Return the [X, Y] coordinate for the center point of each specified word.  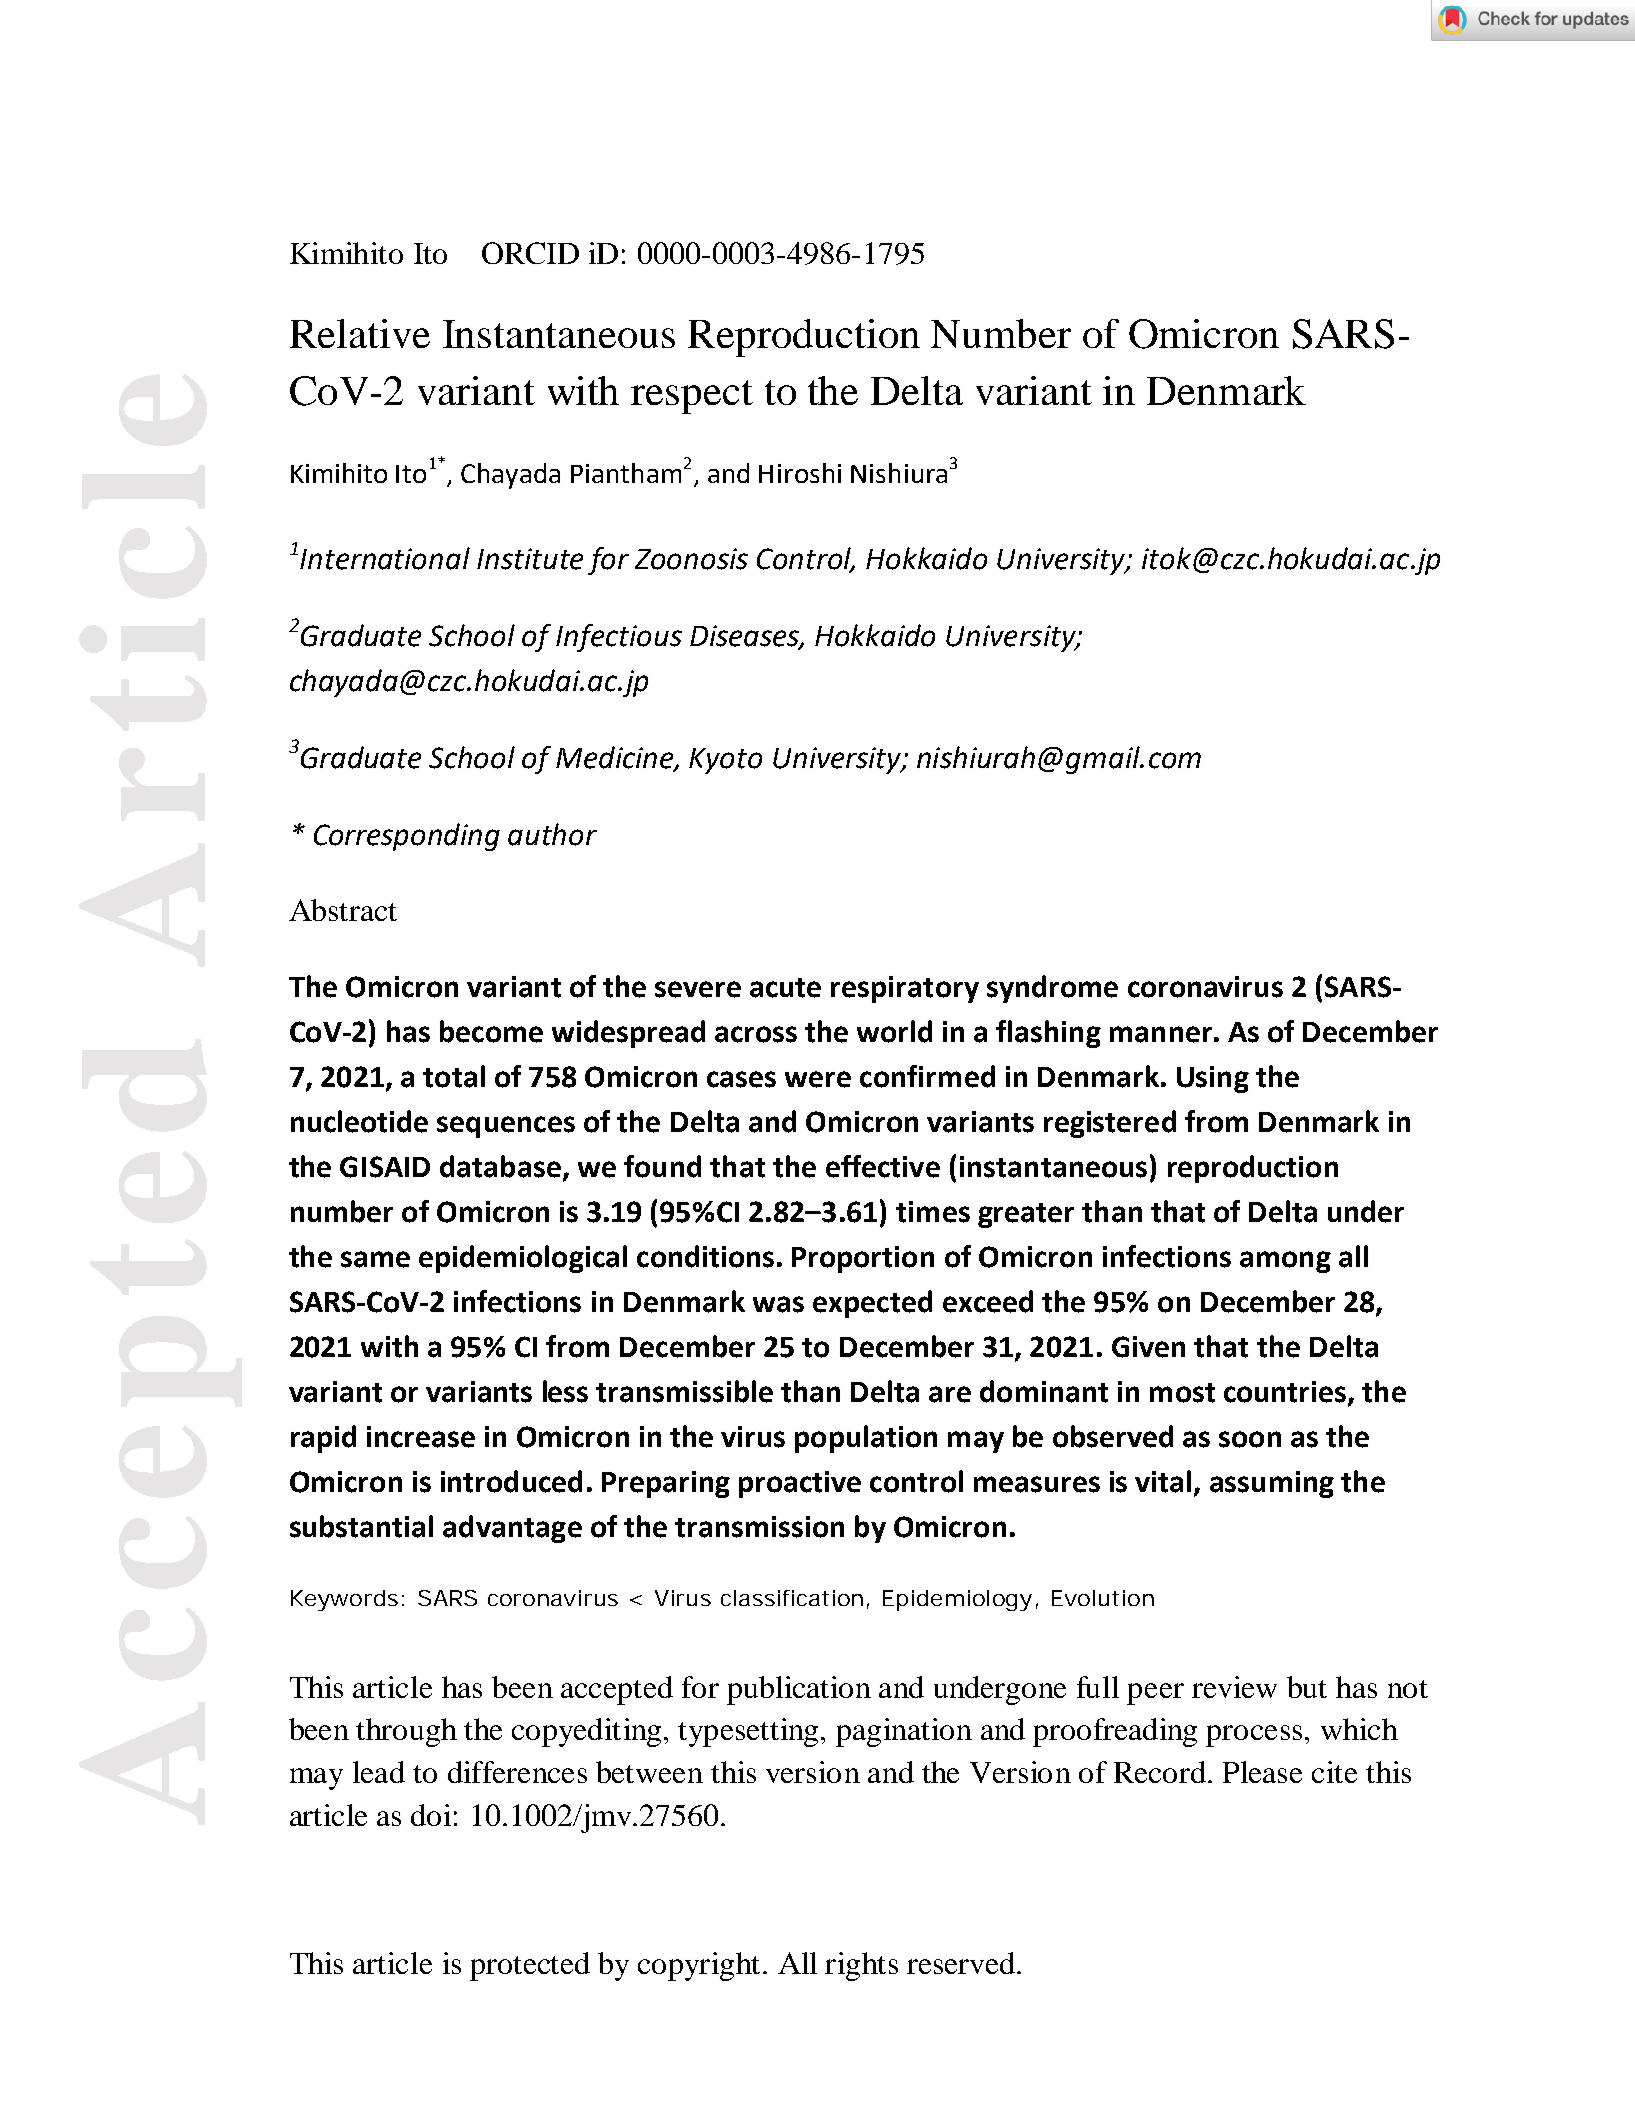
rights [861, 1966]
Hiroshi [800, 473]
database [500, 1166]
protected [530, 1966]
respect [692, 397]
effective [883, 1166]
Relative [360, 333]
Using [1213, 1079]
